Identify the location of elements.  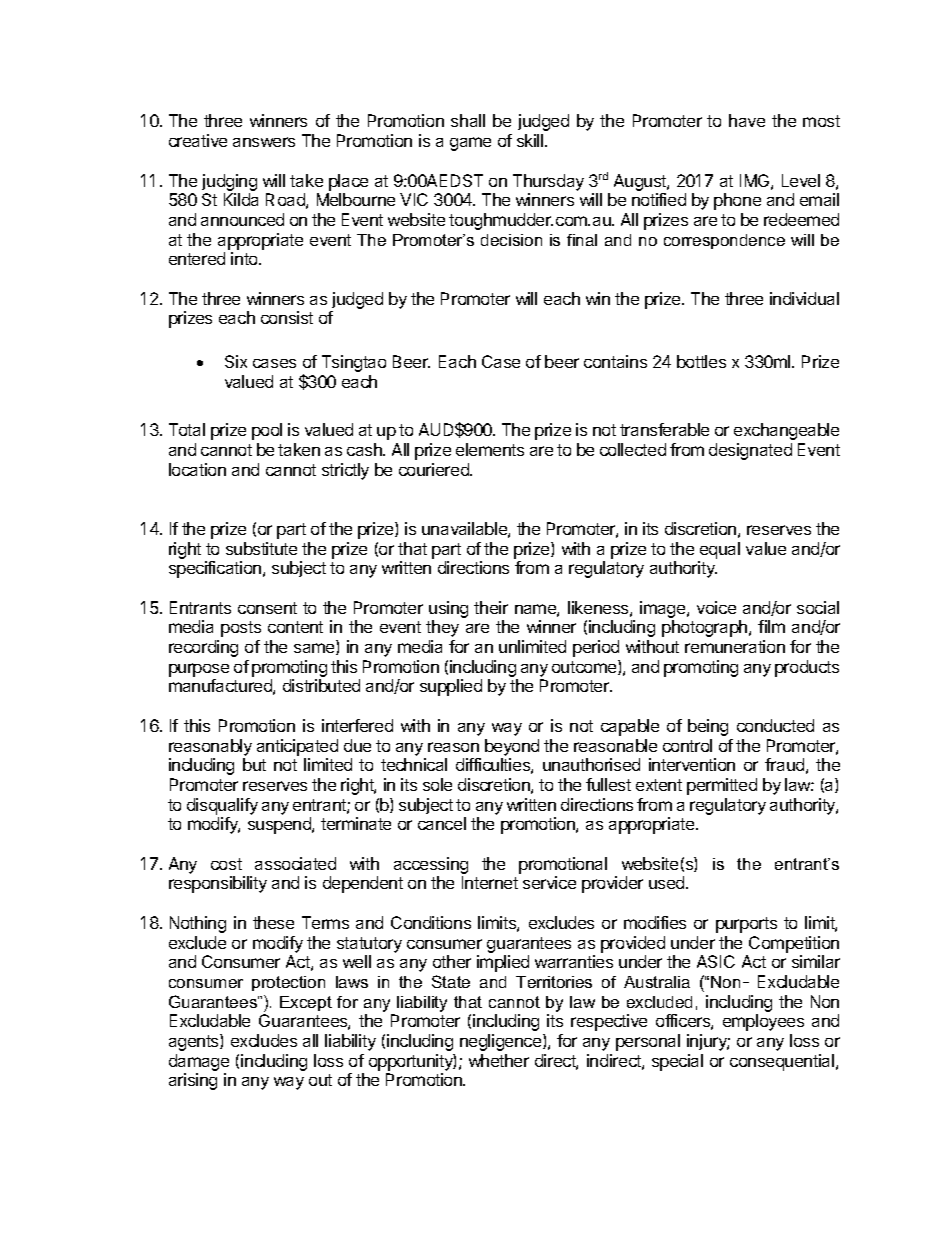
(490, 449).
